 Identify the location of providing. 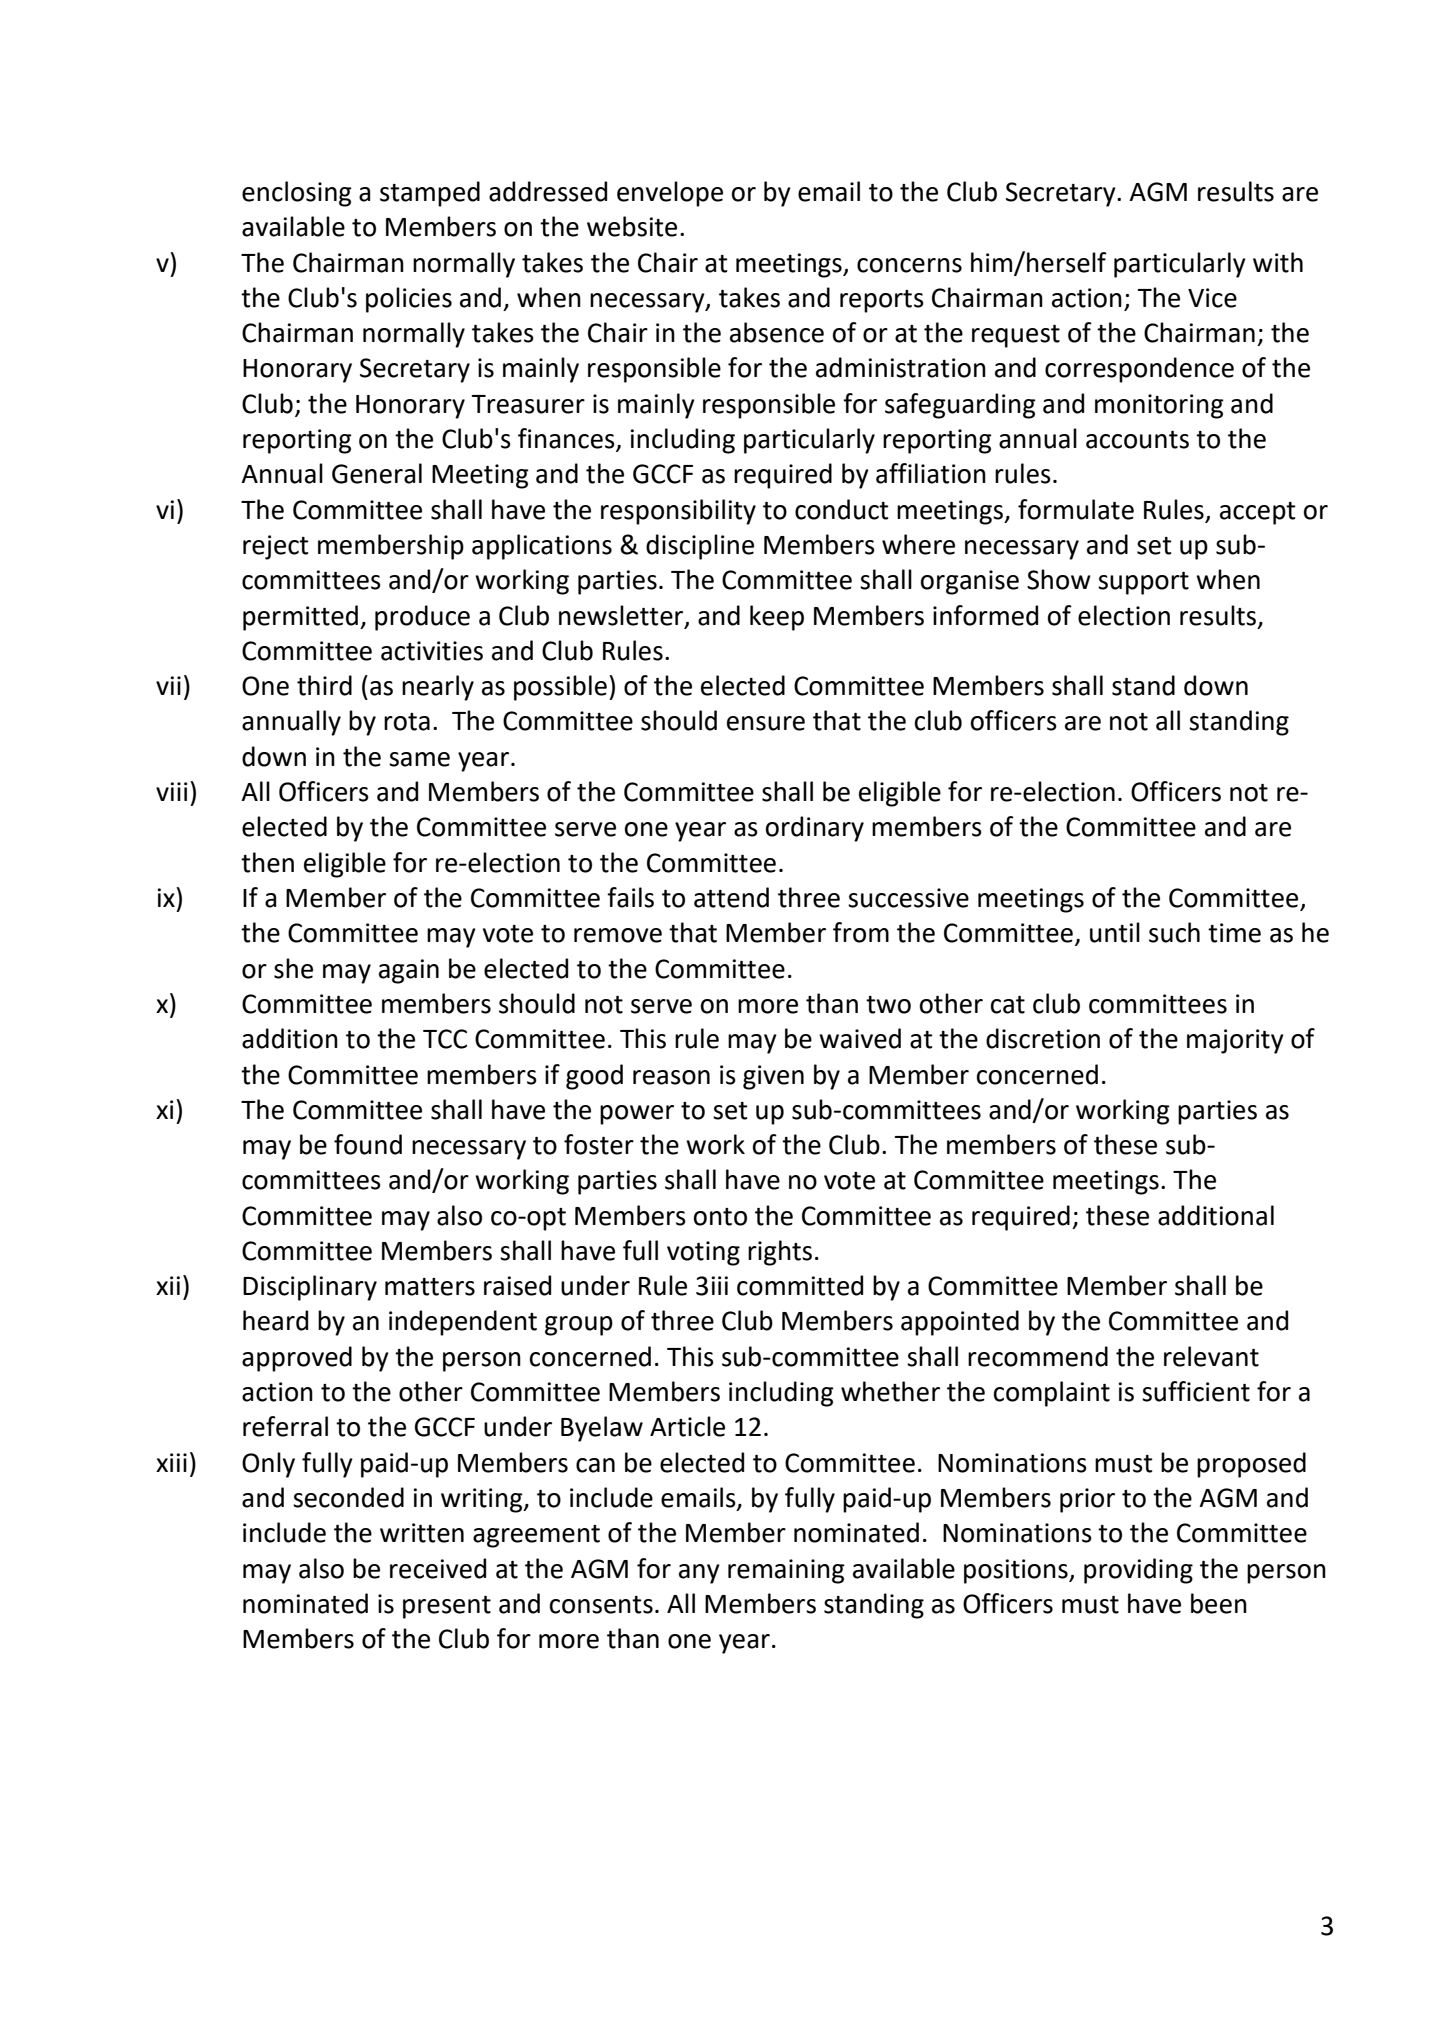
(1138, 1571).
